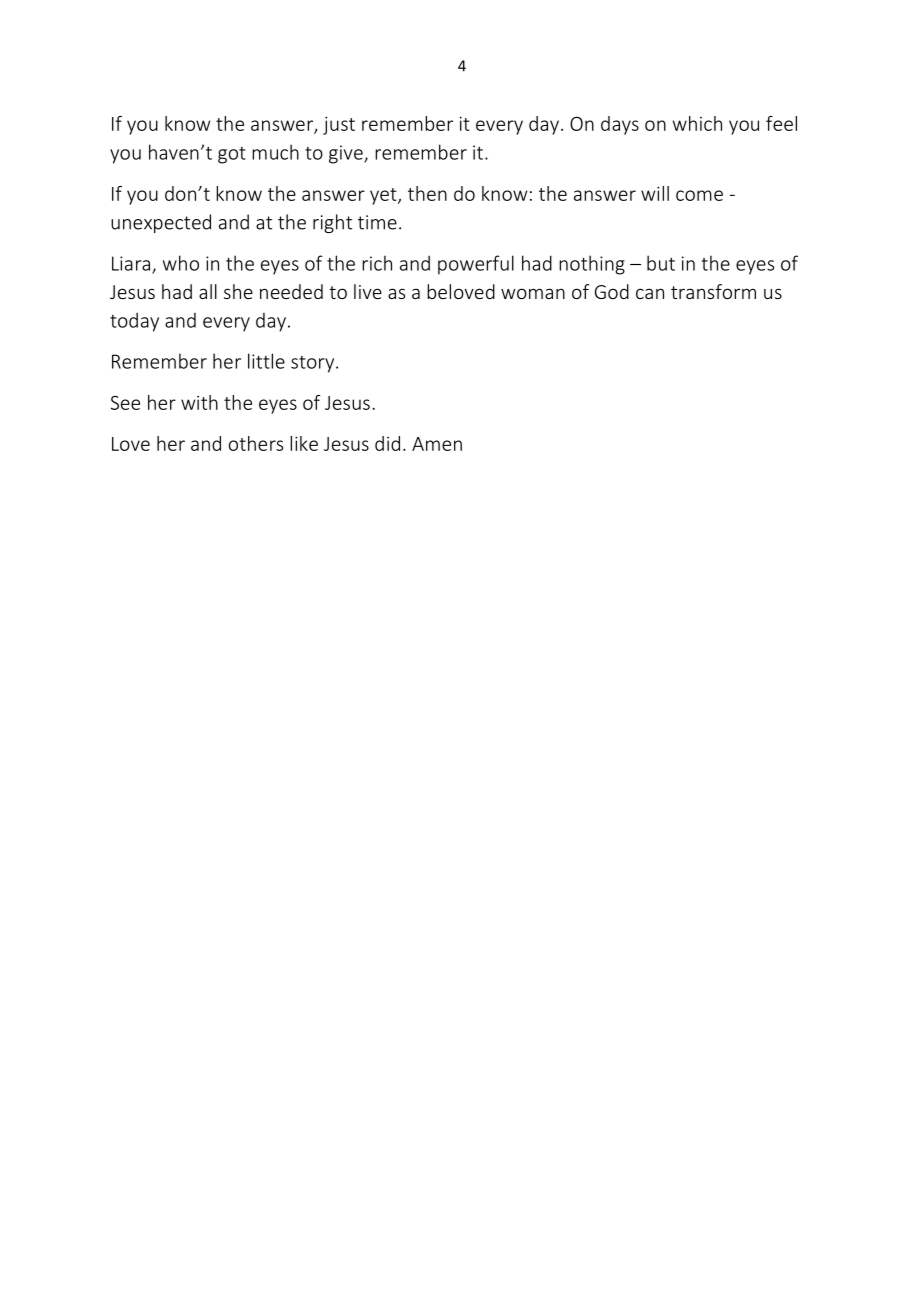 The width and height of the document is (924, 1308). What do you see at coordinates (377, 222) in the document?
I see `time` at bounding box center [377, 222].
